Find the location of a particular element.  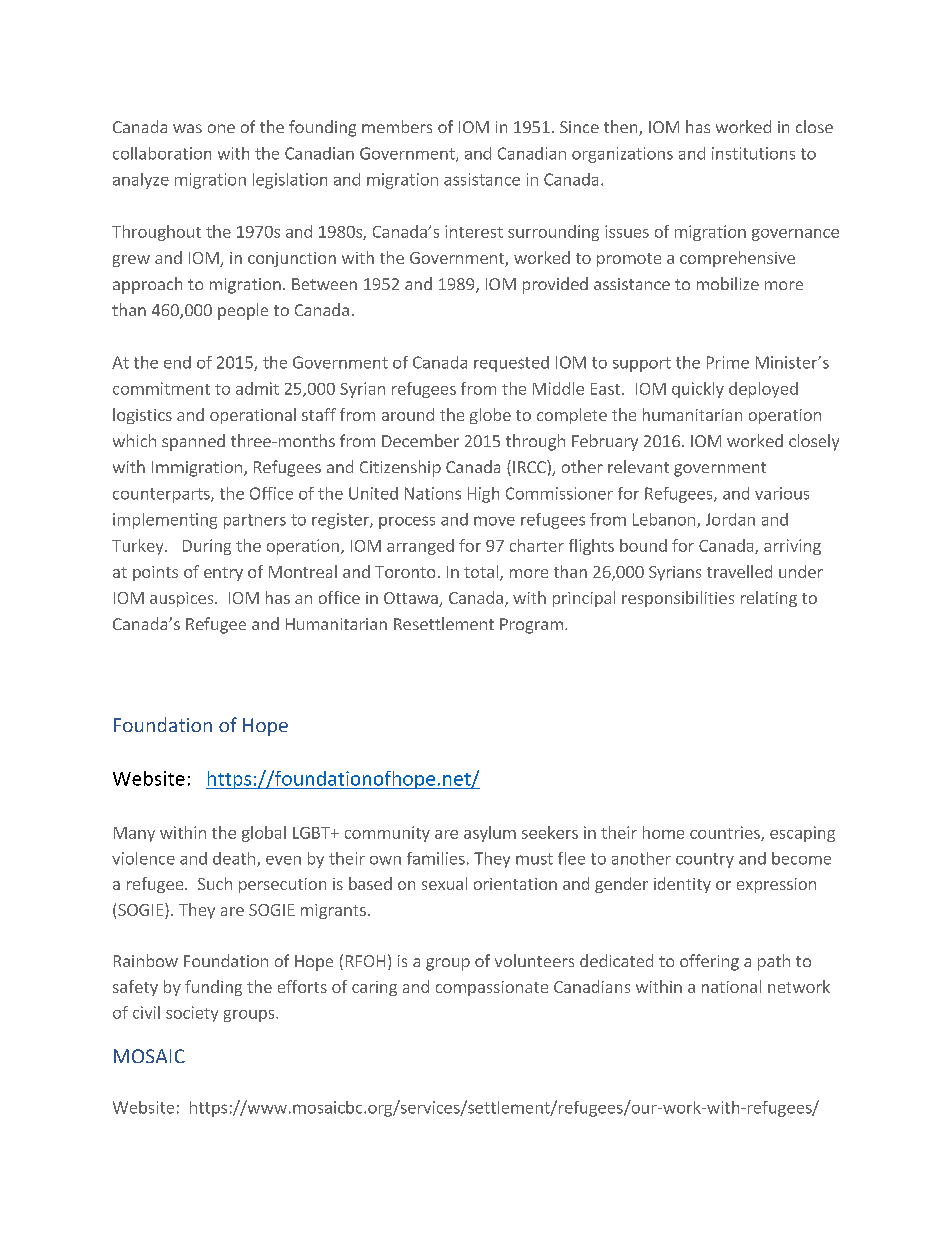

entry is located at coordinates (223, 574).
